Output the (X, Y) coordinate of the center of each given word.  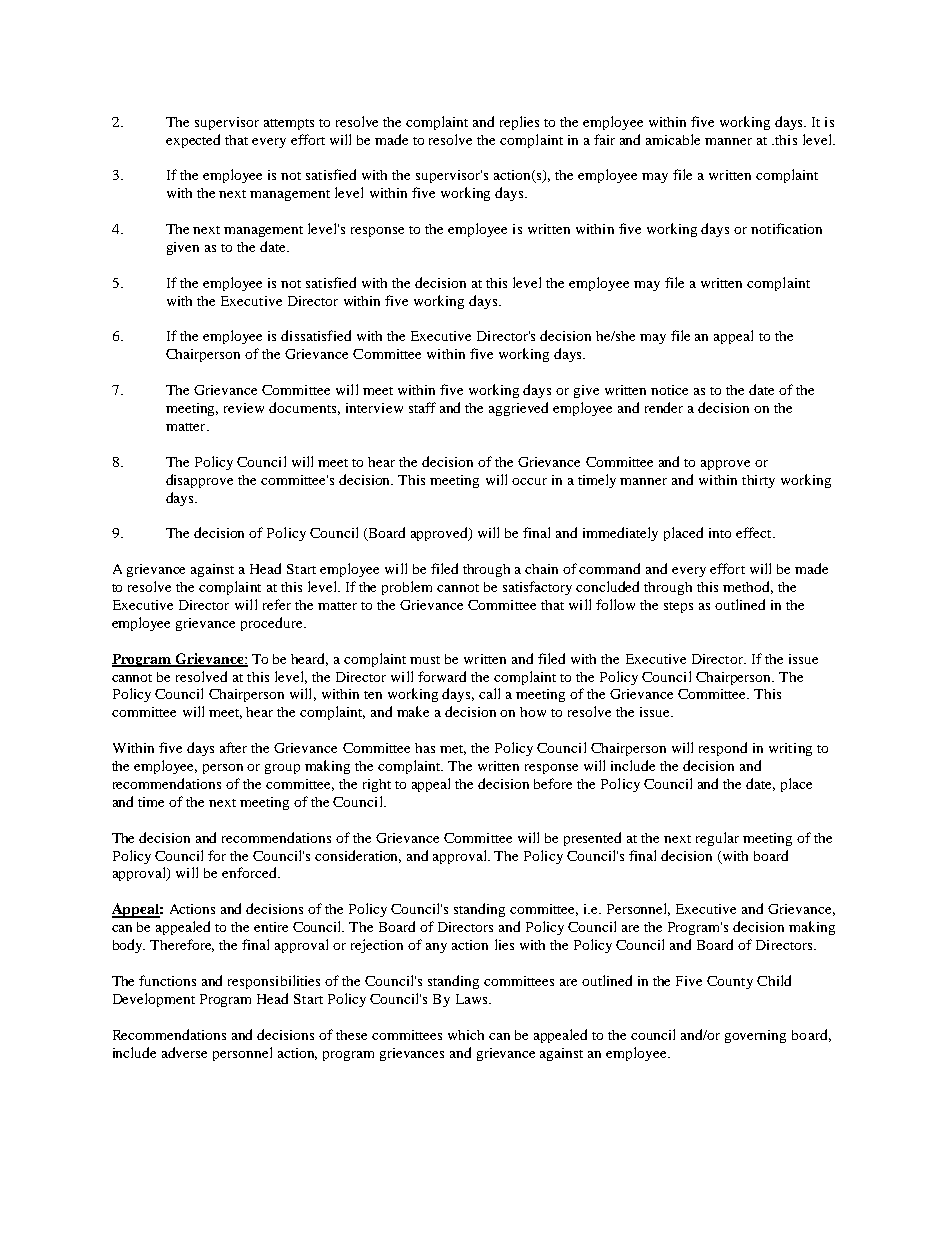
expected (193, 141)
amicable (673, 139)
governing (755, 1036)
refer (277, 604)
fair (604, 139)
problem (407, 588)
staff (422, 407)
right (377, 785)
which (466, 1035)
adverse (184, 1052)
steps (678, 607)
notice (669, 390)
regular (717, 839)
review (244, 408)
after (233, 747)
